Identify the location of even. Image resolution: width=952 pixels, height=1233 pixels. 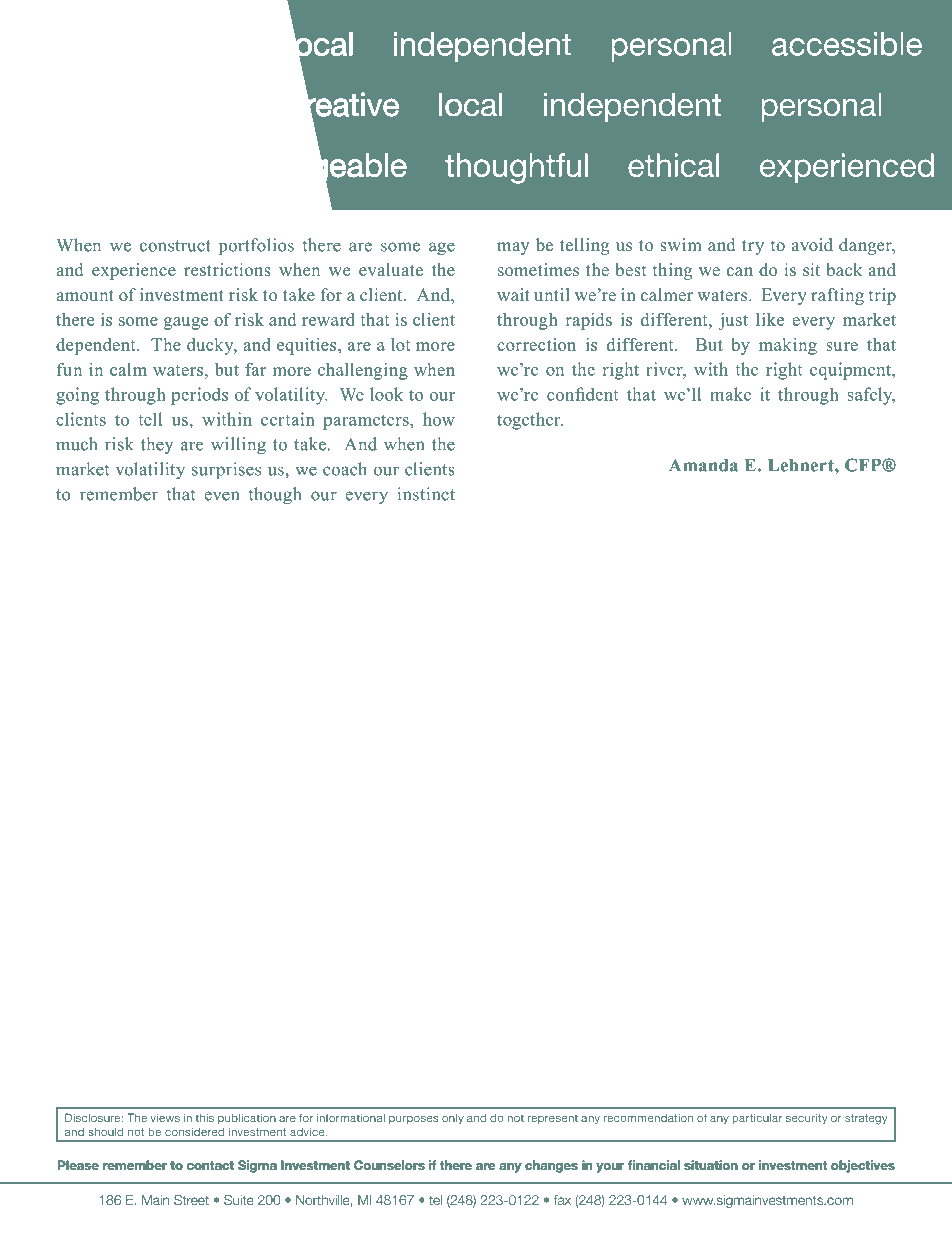
(221, 496).
